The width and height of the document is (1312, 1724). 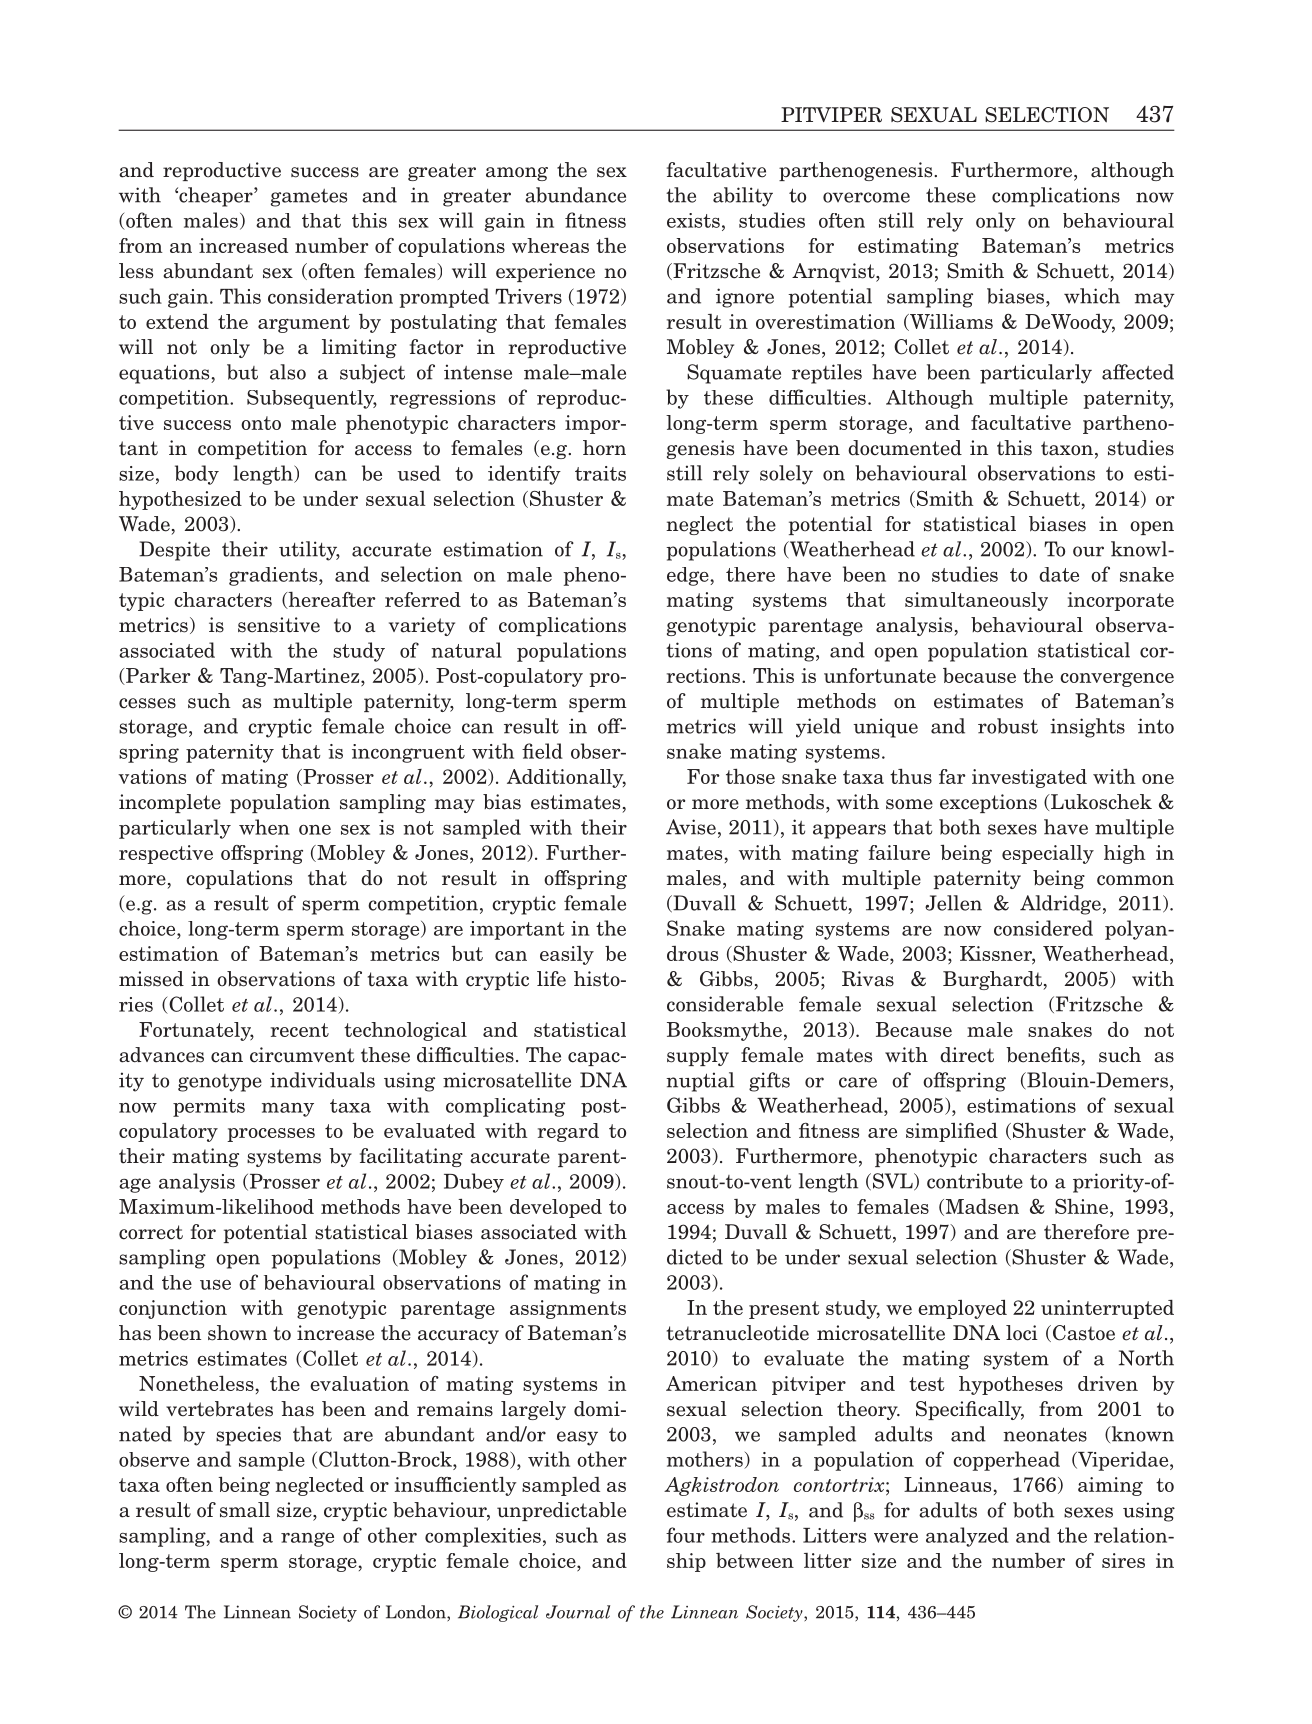 What do you see at coordinates (1092, 296) in the document?
I see `which` at bounding box center [1092, 296].
